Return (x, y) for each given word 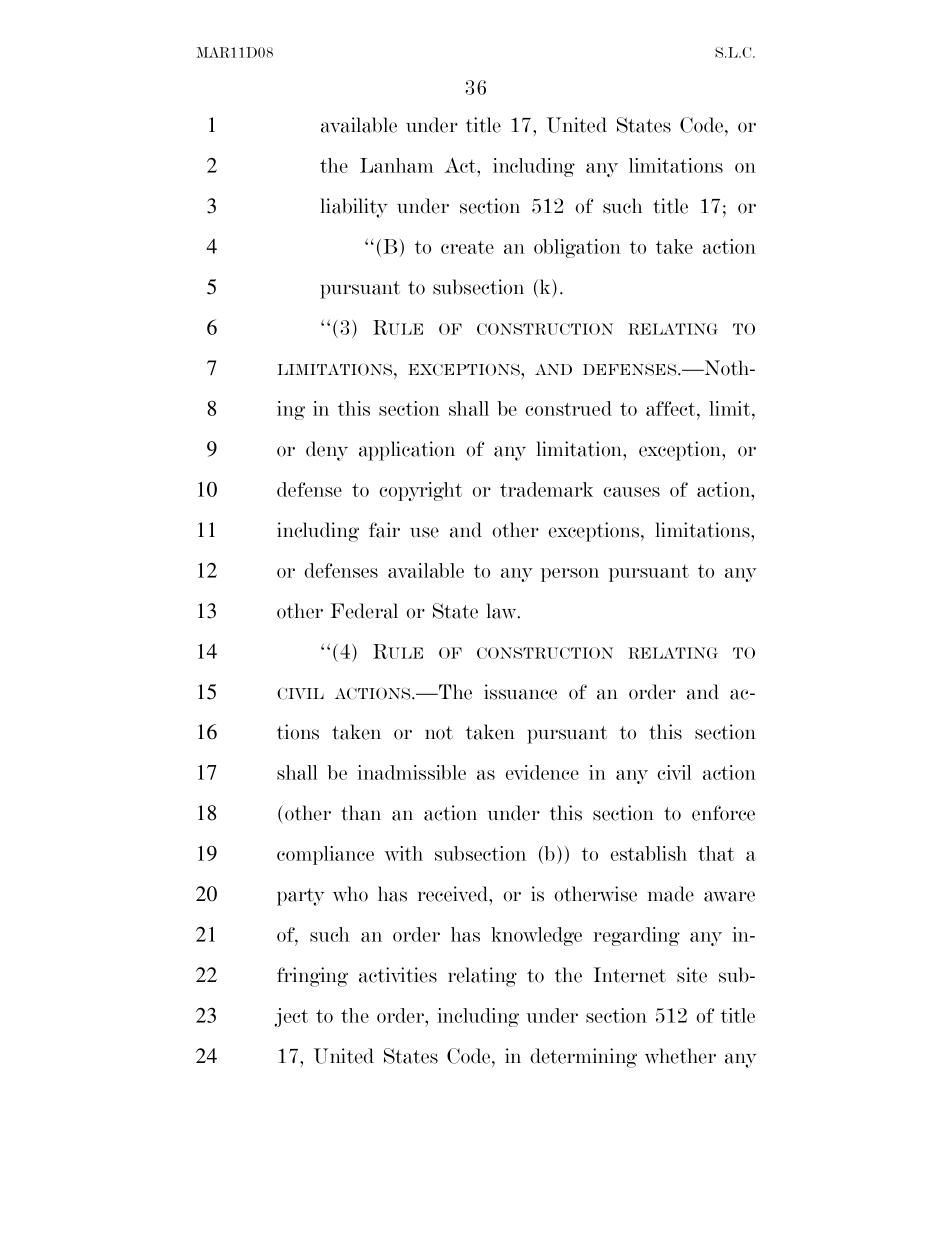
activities (398, 975)
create (467, 247)
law (502, 611)
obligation (577, 248)
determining (583, 1058)
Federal (364, 611)
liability (354, 208)
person (570, 575)
